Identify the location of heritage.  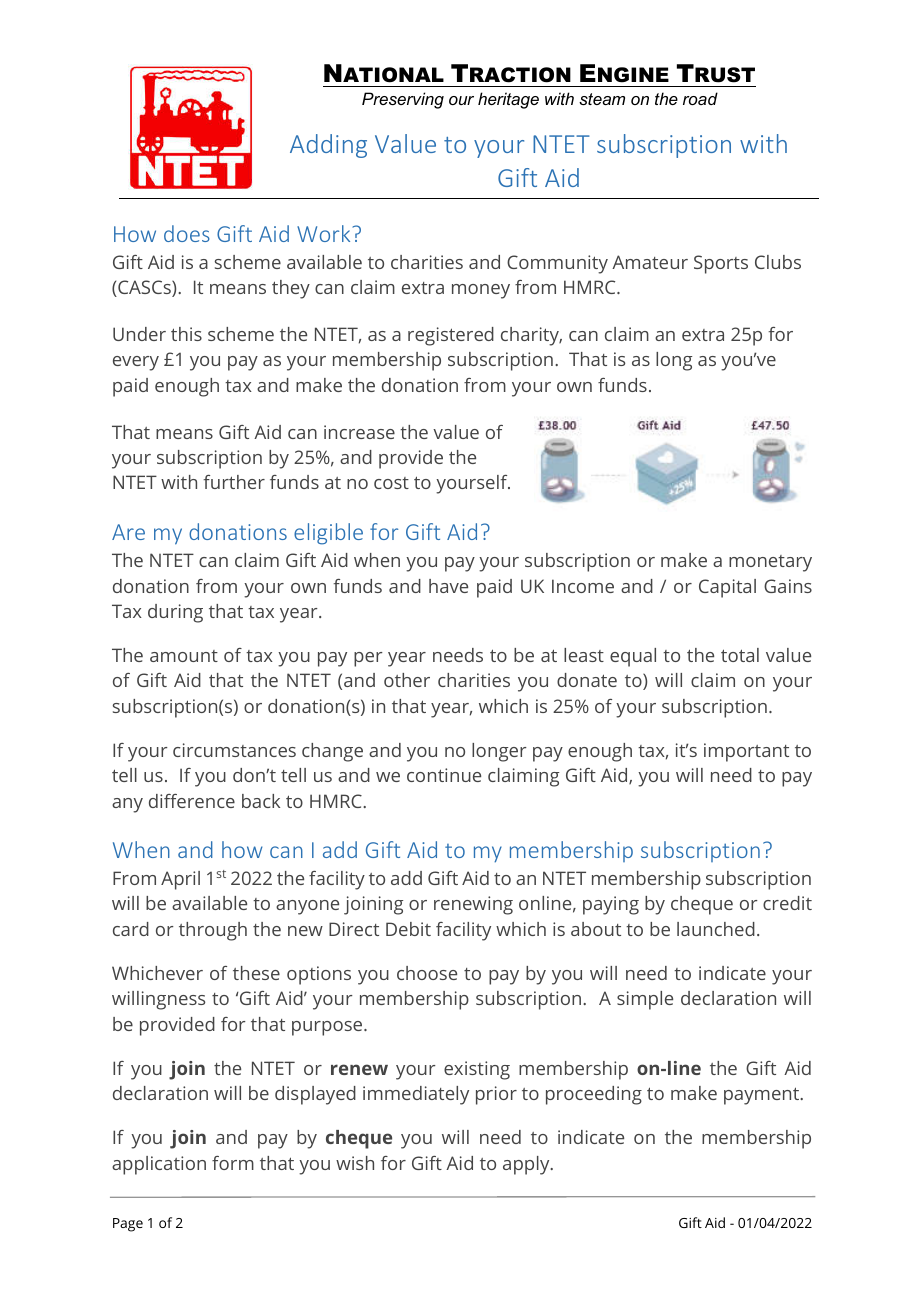
(508, 100).
